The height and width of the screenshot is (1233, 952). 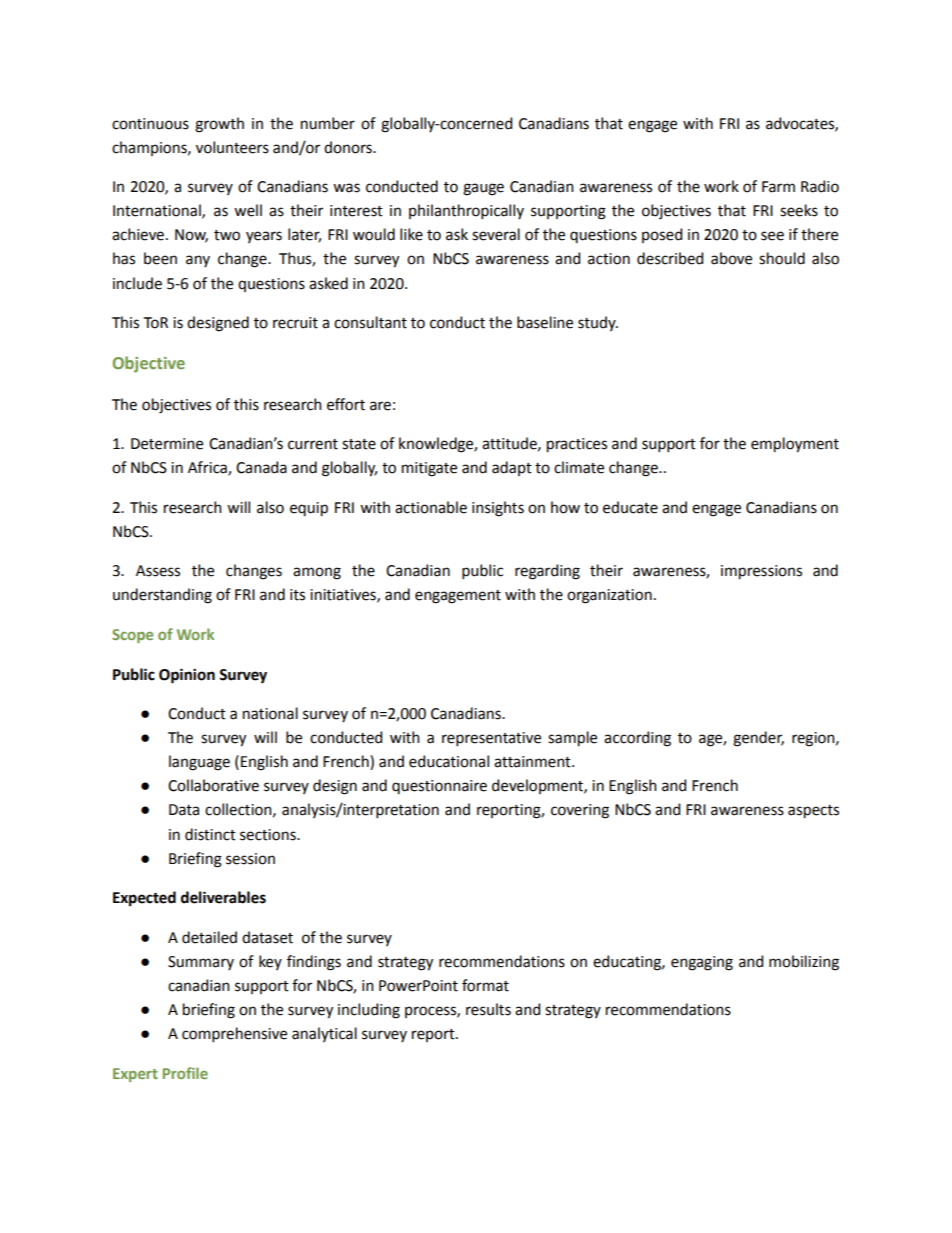 I want to click on volunteers, so click(x=232, y=147).
